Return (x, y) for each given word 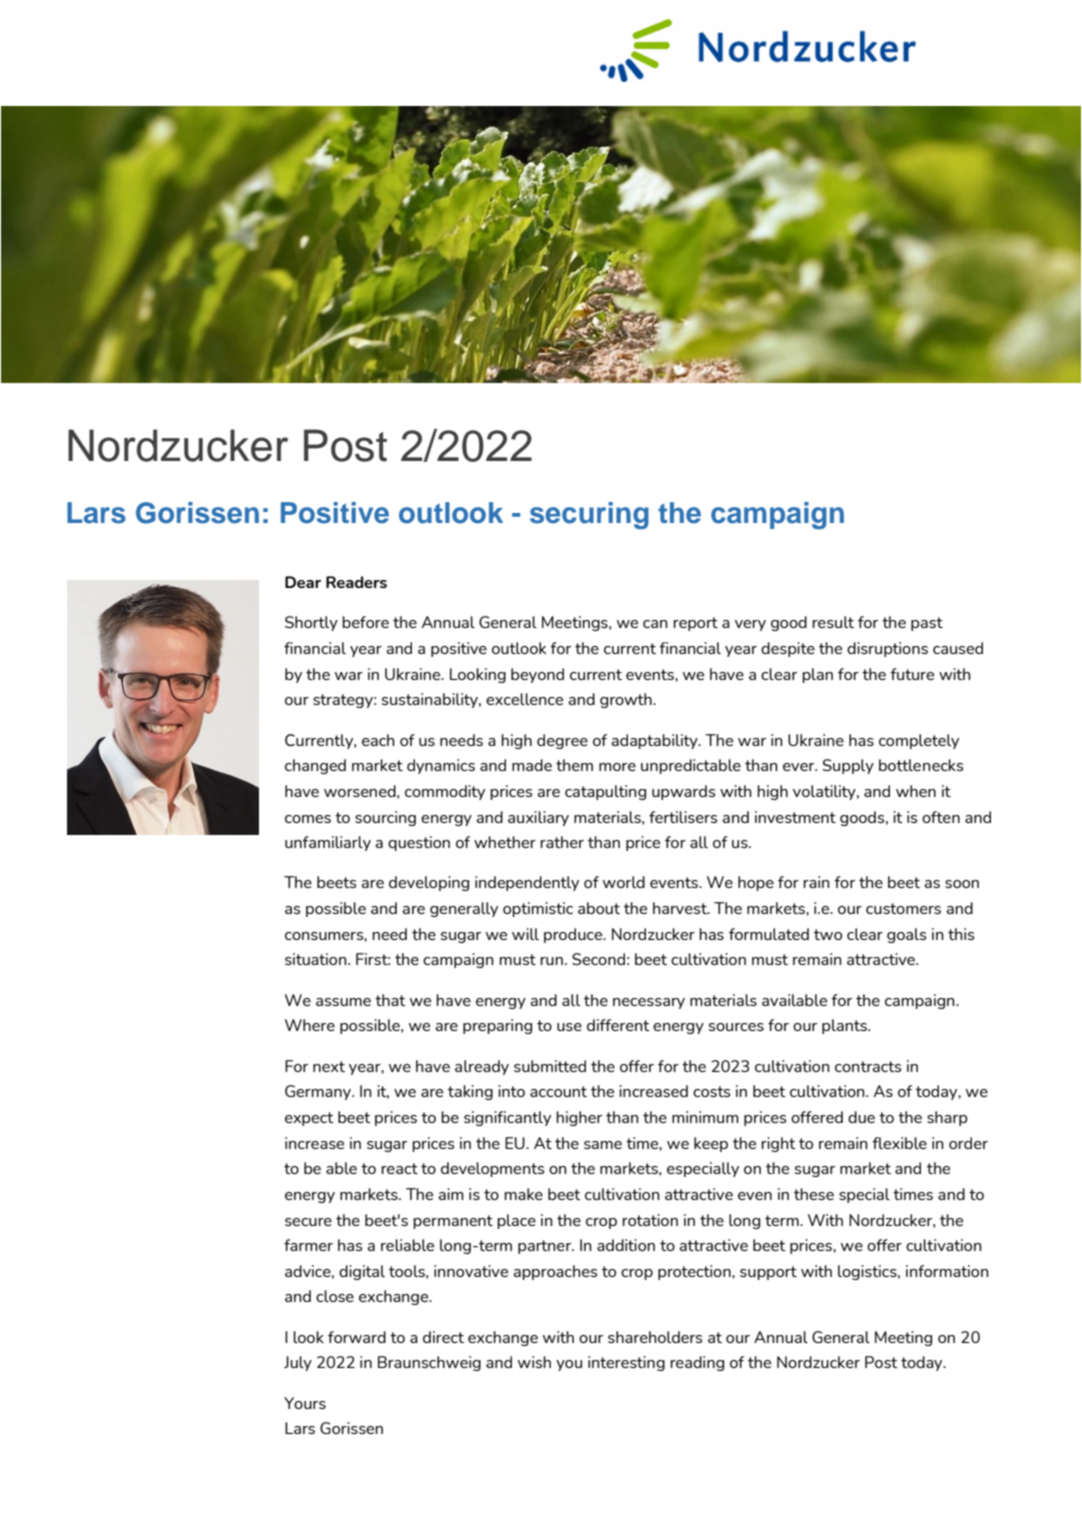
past (927, 624)
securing (589, 515)
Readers (356, 582)
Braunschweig (429, 1363)
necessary (649, 1003)
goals (906, 935)
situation (317, 959)
